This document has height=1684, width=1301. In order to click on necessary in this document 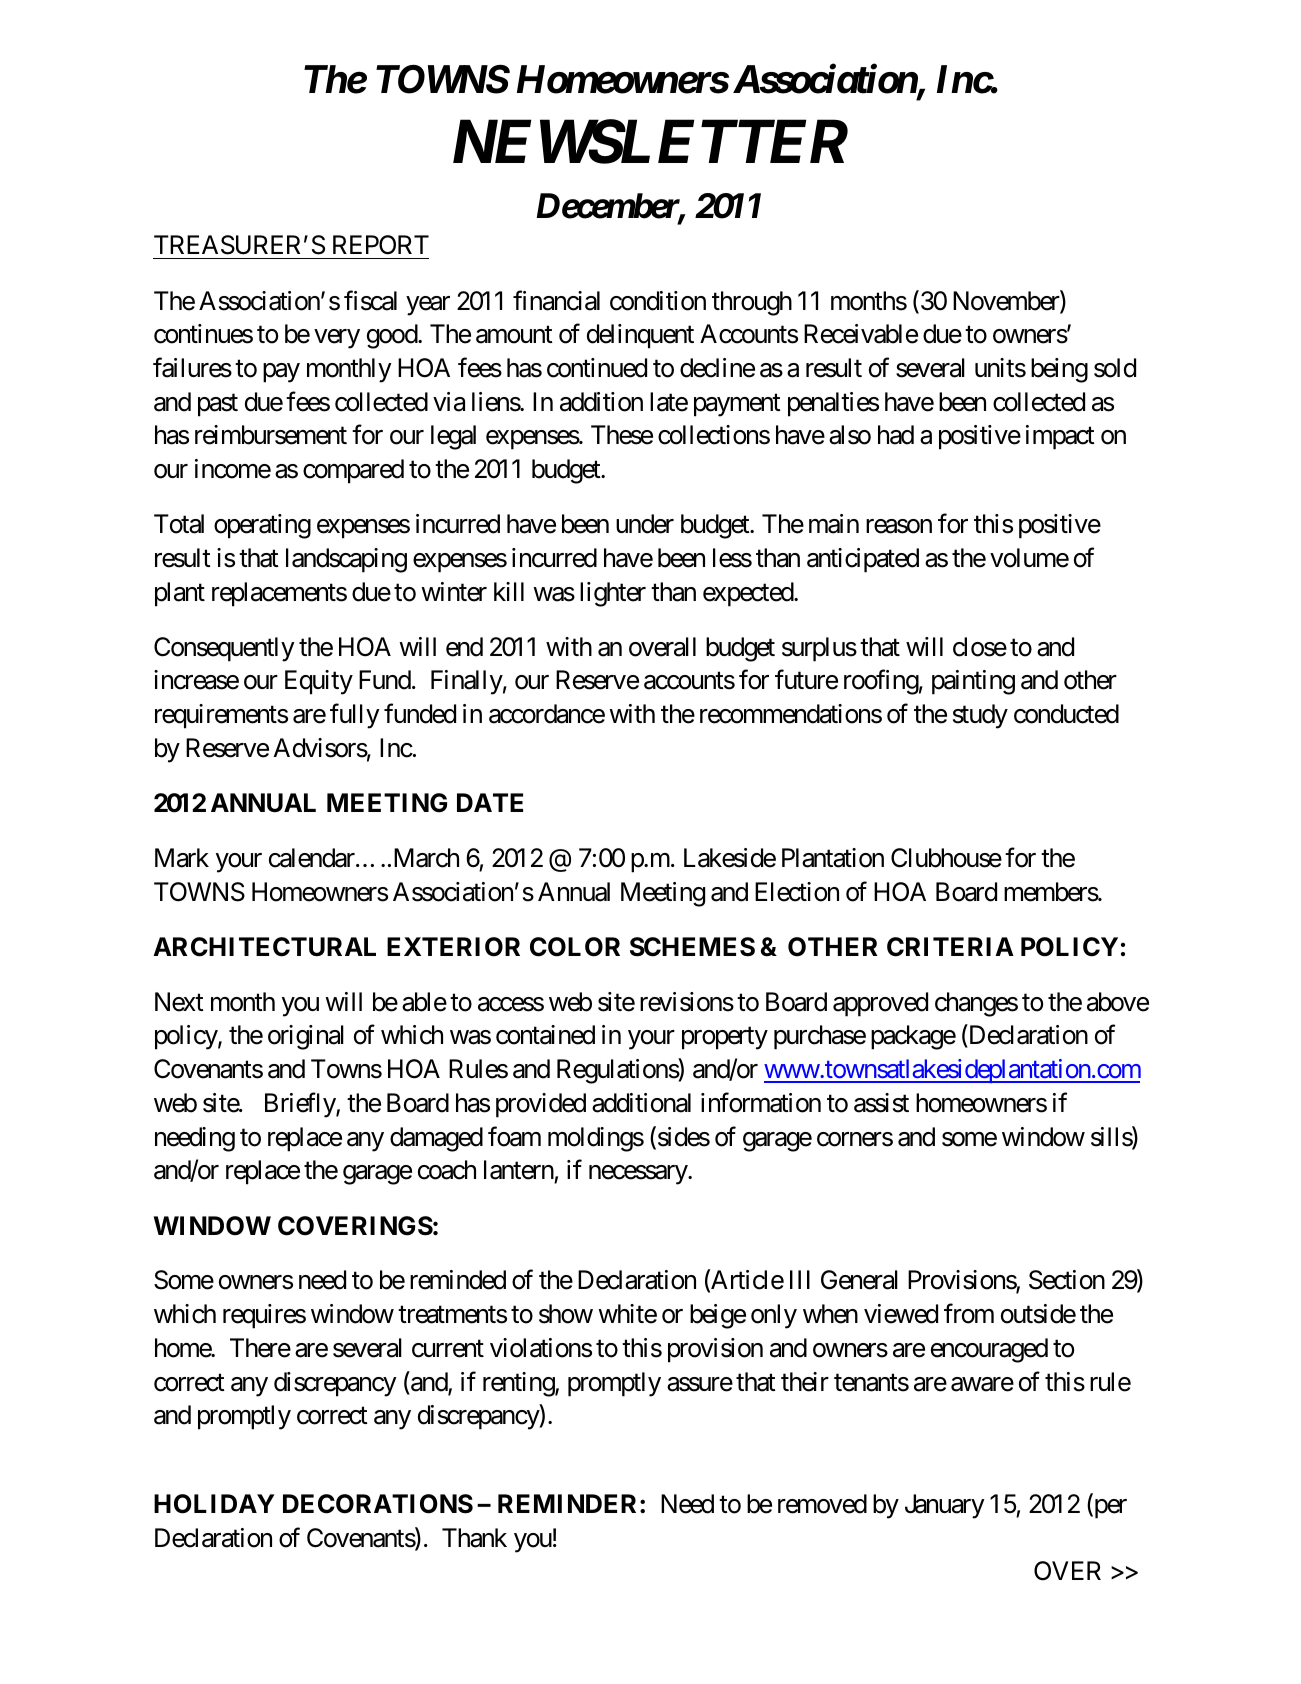, I will do `click(639, 1175)`.
